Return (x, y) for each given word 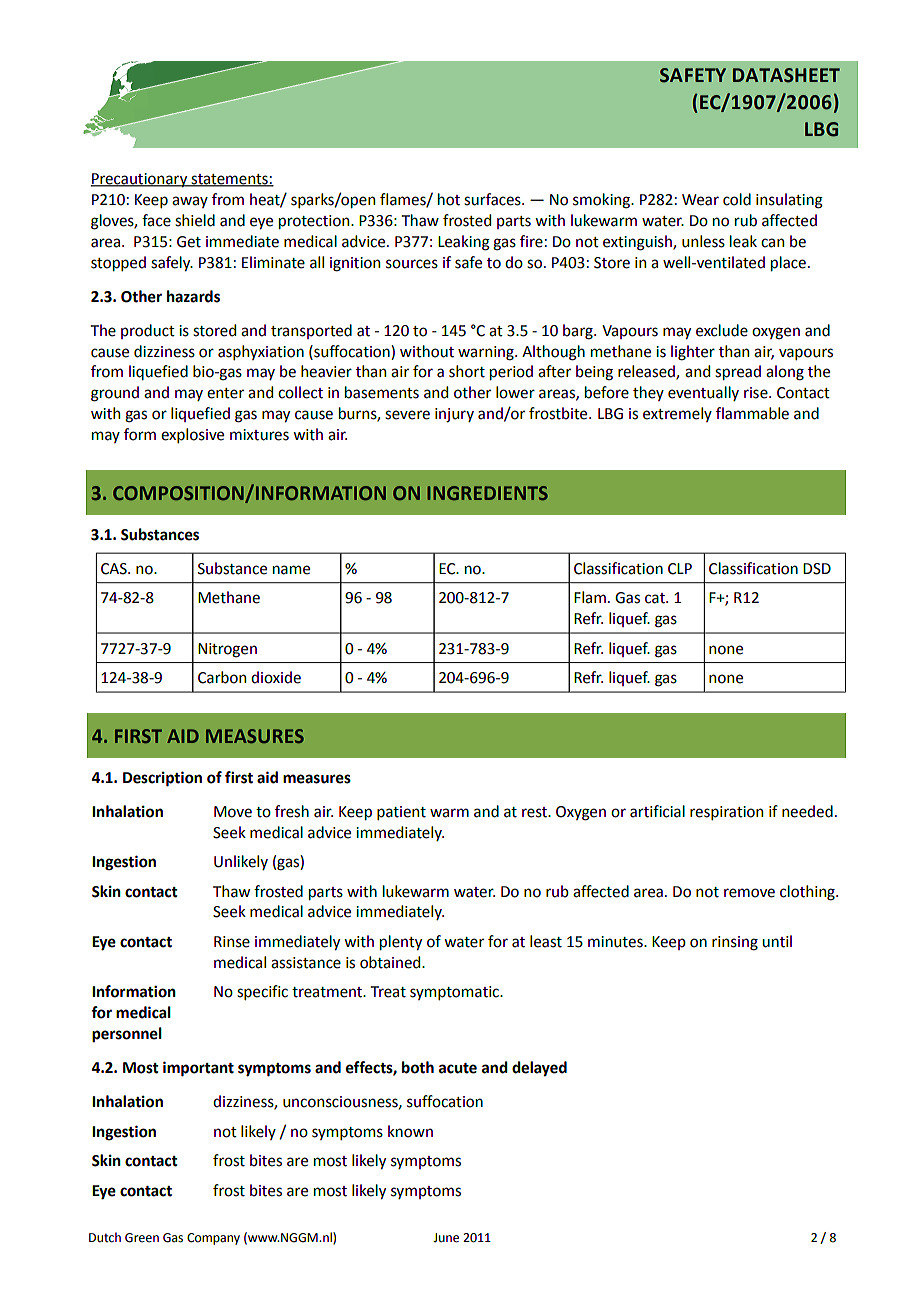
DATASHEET (786, 75)
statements (230, 180)
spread (738, 372)
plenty (401, 942)
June (446, 1238)
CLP (680, 569)
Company (213, 1239)
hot (449, 199)
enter (225, 393)
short (467, 371)
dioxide (276, 677)
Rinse (232, 942)
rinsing (735, 943)
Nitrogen (227, 650)
